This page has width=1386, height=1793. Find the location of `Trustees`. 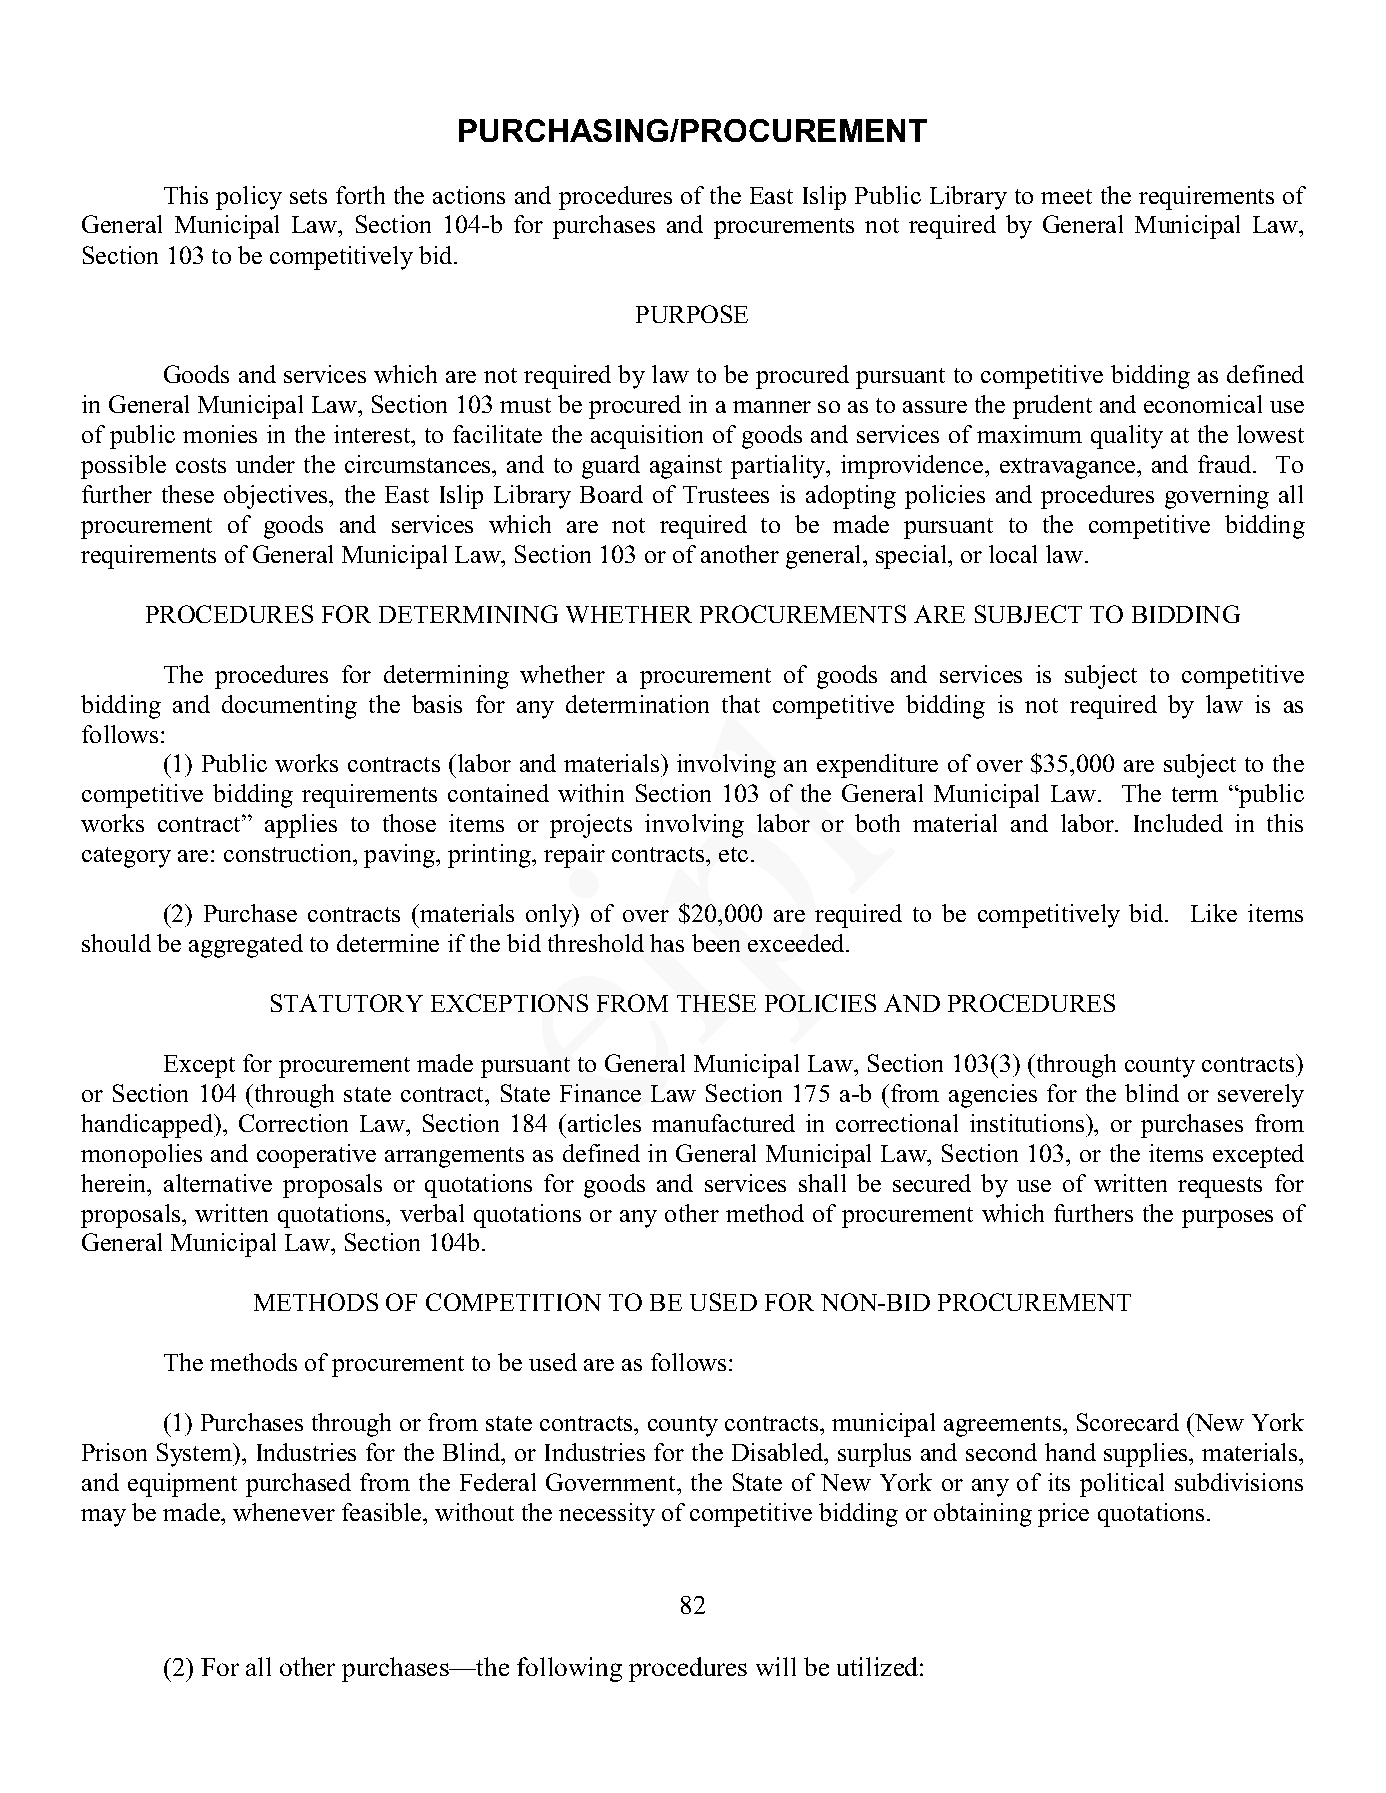

Trustees is located at coordinates (726, 494).
